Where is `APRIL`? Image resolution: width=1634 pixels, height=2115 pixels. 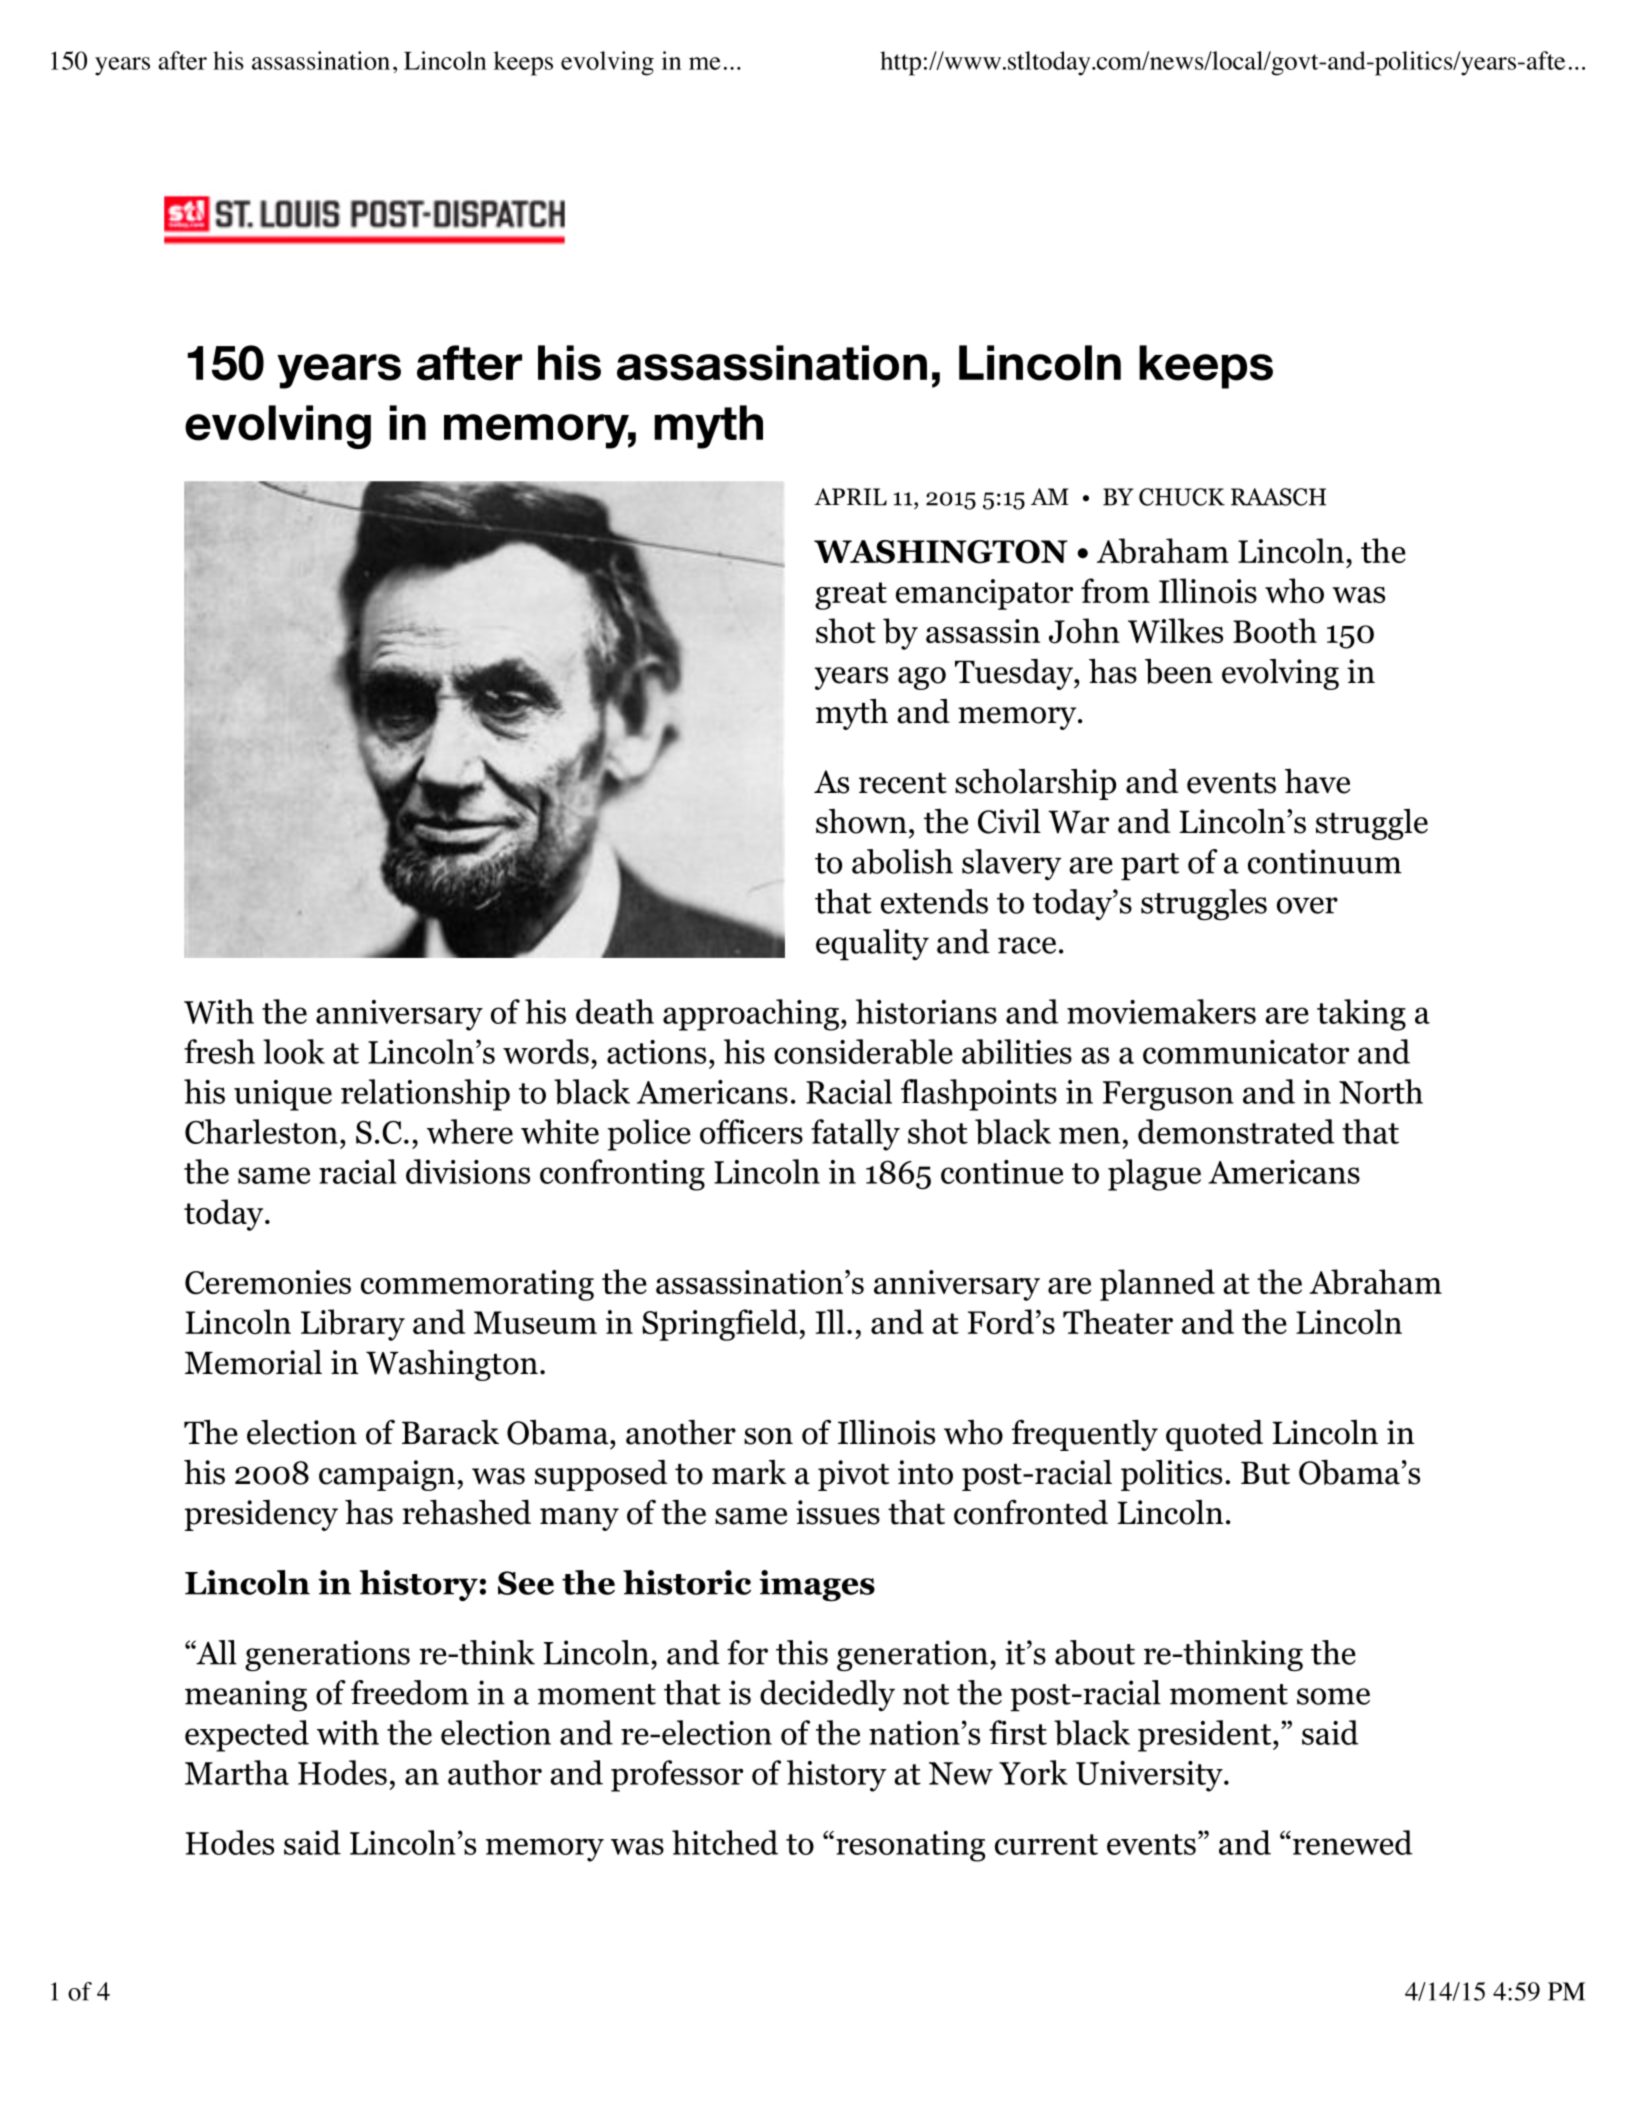
APRIL is located at coordinates (850, 497).
